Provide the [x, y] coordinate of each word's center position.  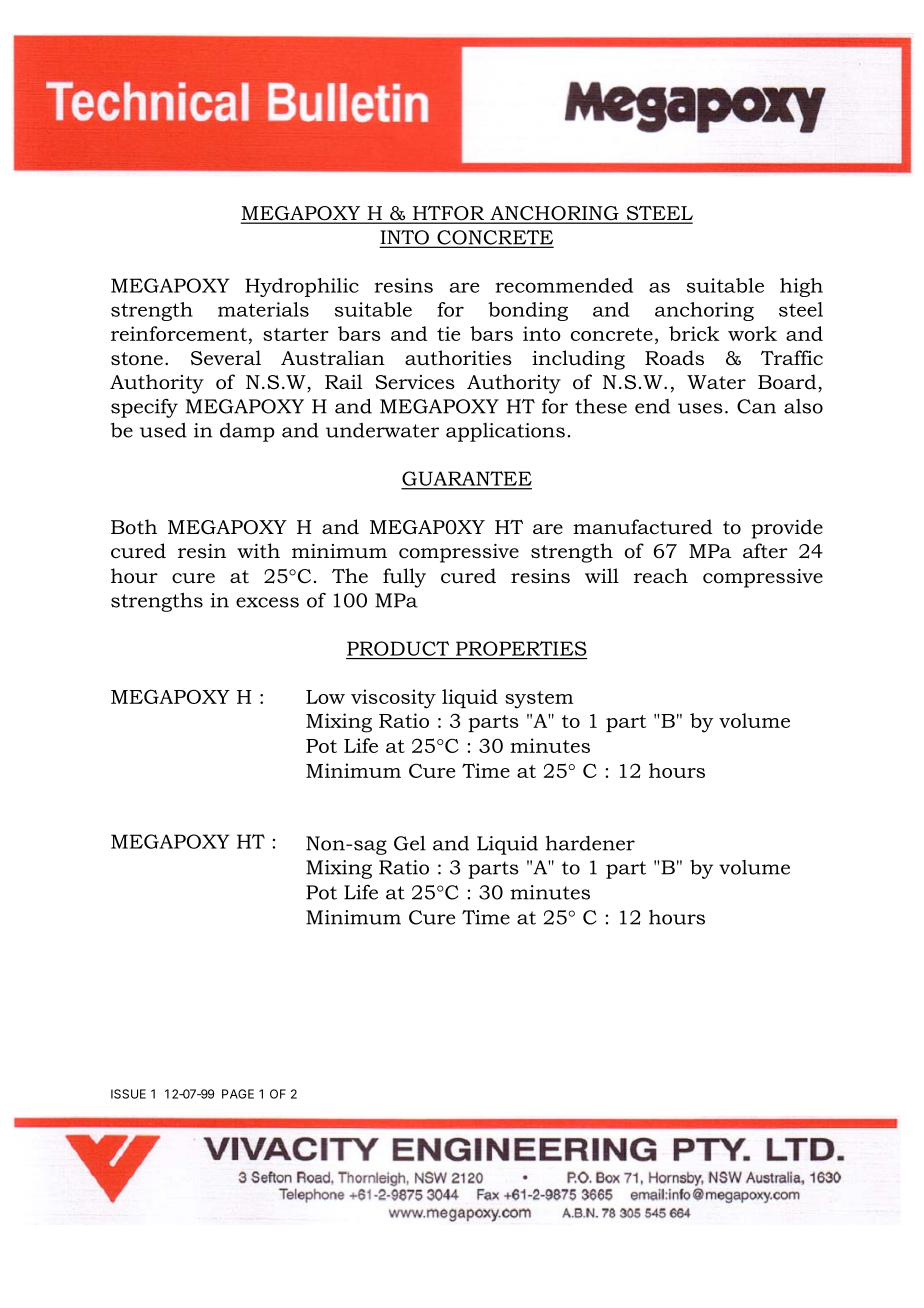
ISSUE [128, 1094]
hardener [590, 843]
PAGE [238, 1094]
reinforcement [179, 333]
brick [694, 333]
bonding [528, 311]
